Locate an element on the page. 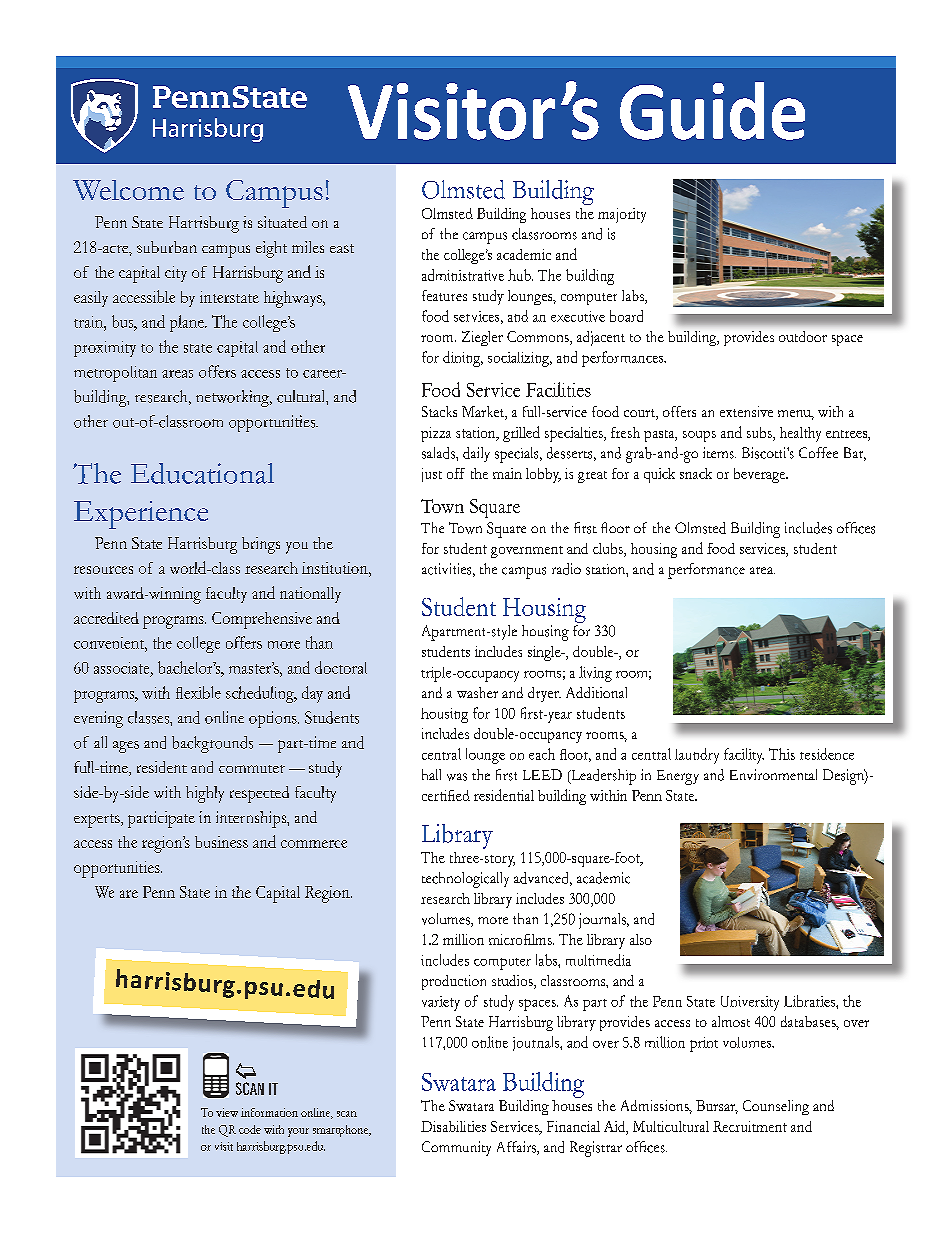 Image resolution: width=952 pixels, height=1233 pixels. view is located at coordinates (227, 1112).
